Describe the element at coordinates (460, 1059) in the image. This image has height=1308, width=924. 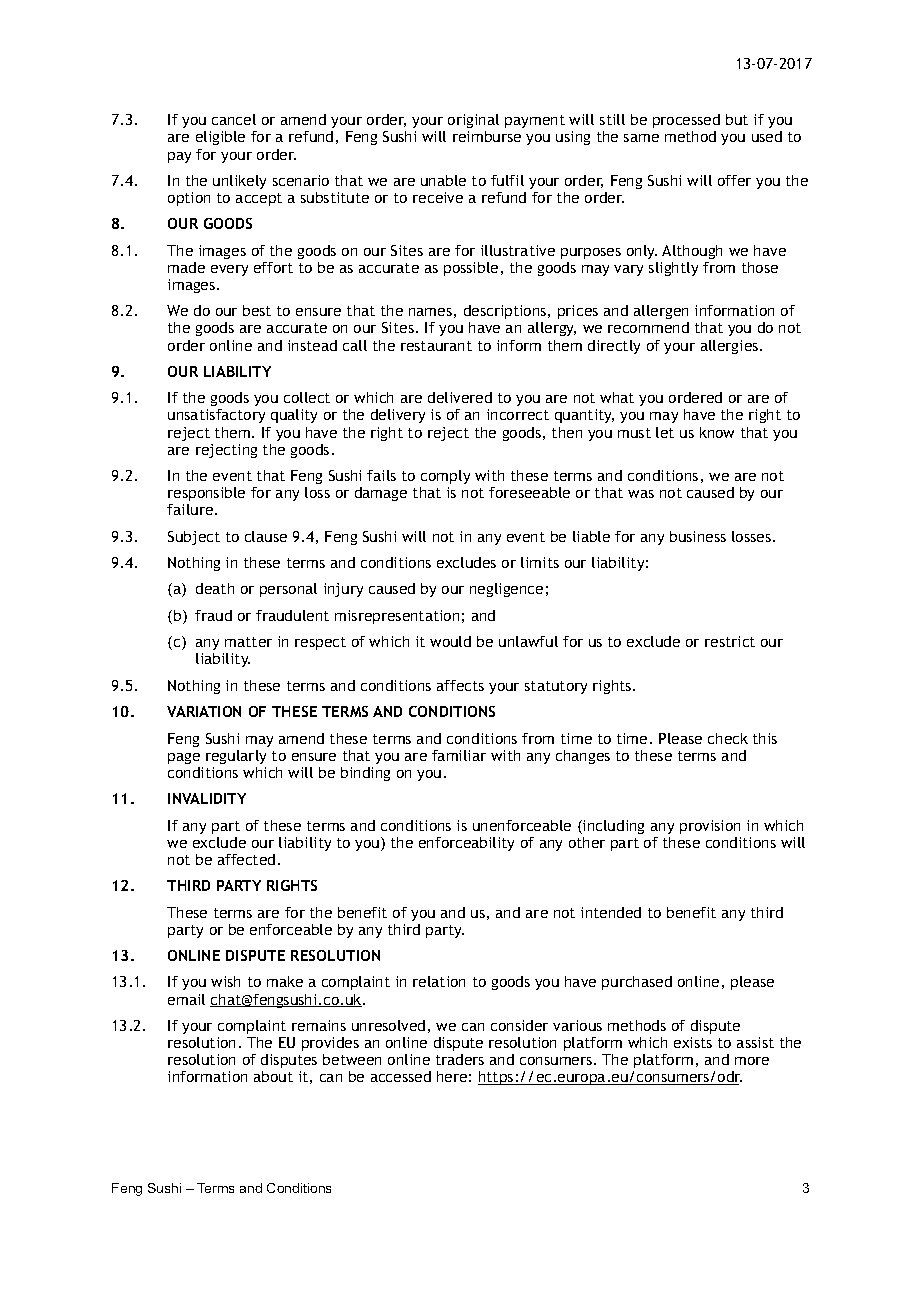
I see `traders` at that location.
